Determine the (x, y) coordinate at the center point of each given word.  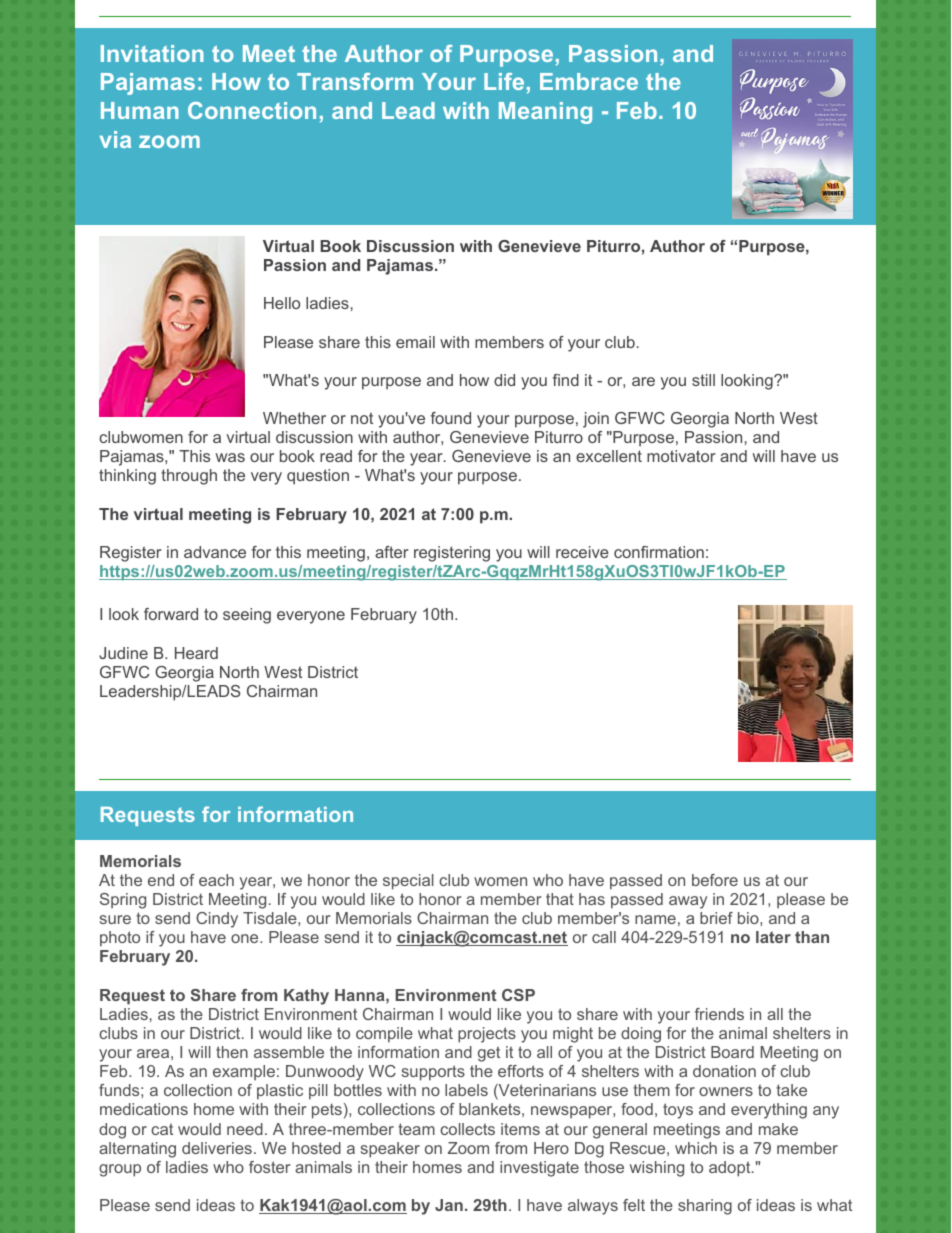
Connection (252, 110)
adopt (731, 1169)
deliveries (217, 1148)
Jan (449, 1205)
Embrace (589, 81)
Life (504, 81)
